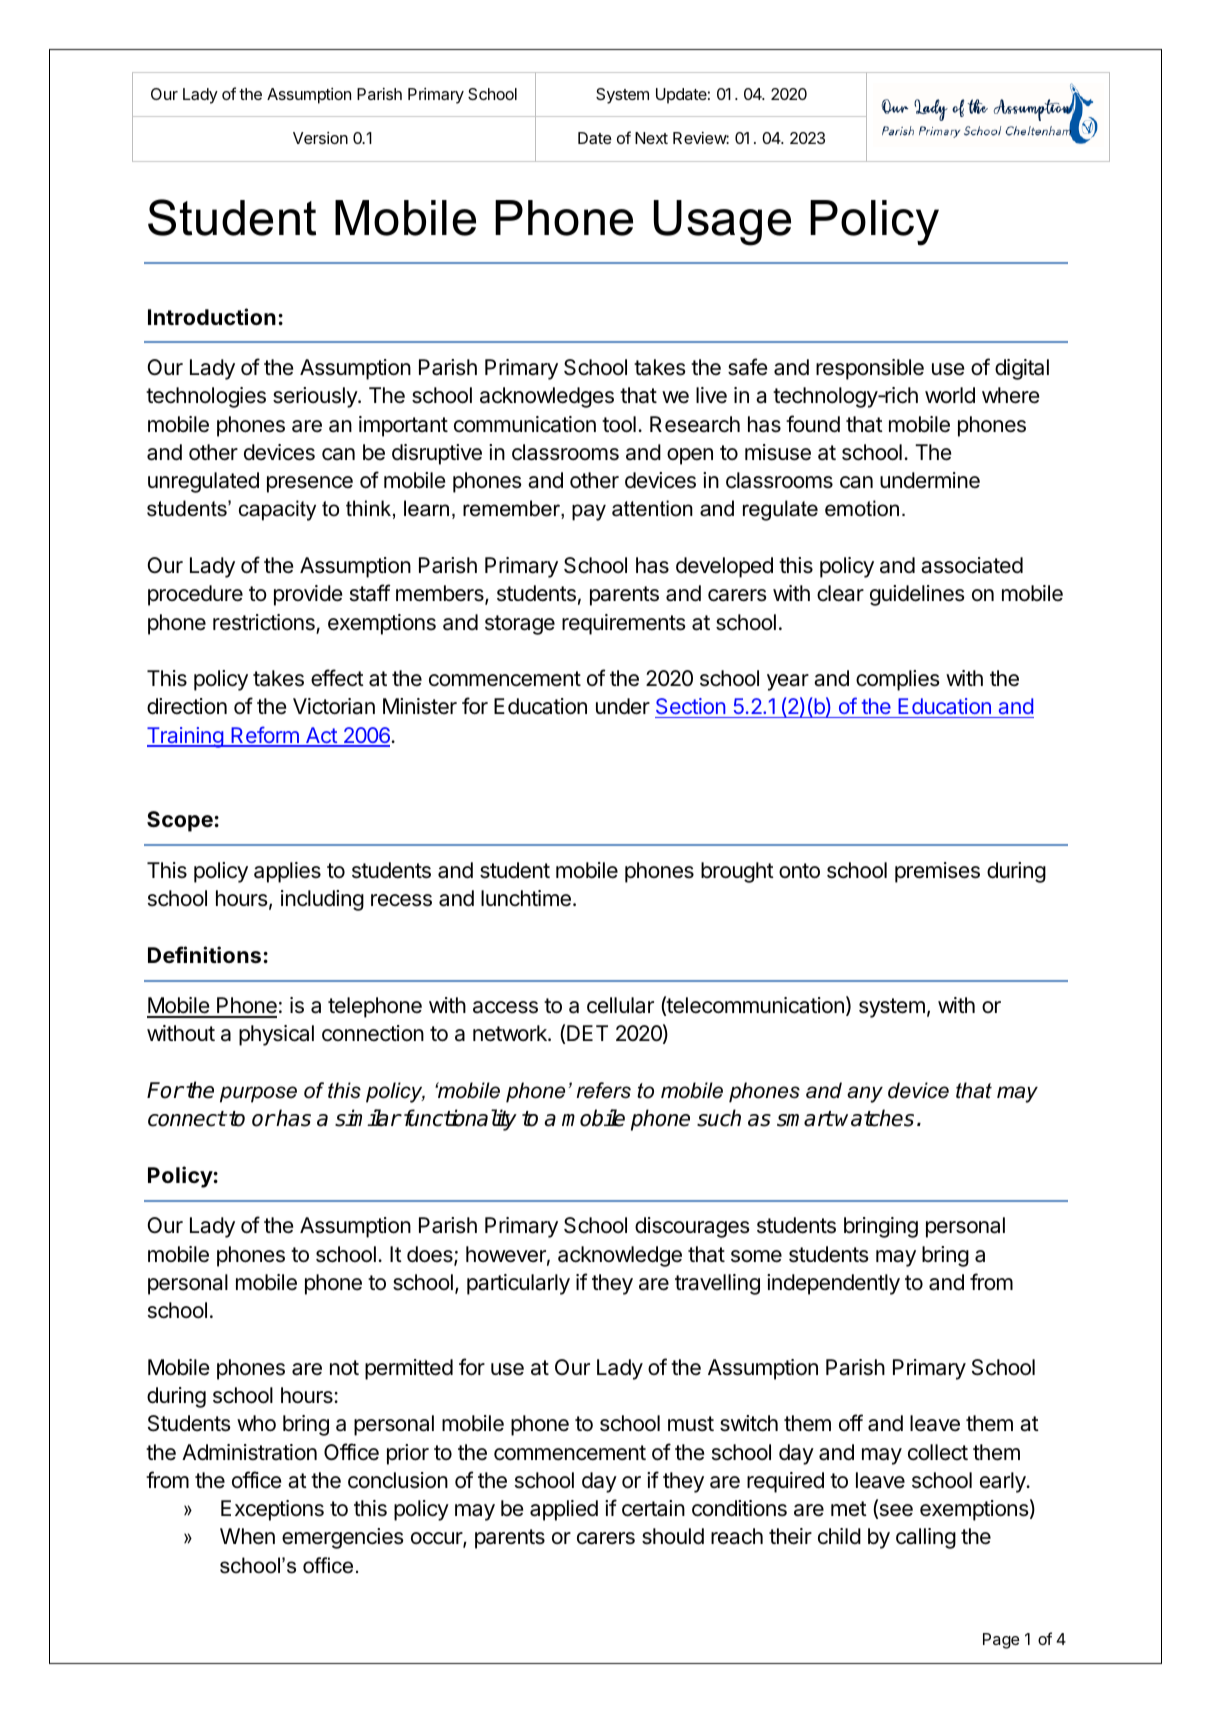  What do you see at coordinates (722, 223) in the screenshot?
I see `Usage` at bounding box center [722, 223].
